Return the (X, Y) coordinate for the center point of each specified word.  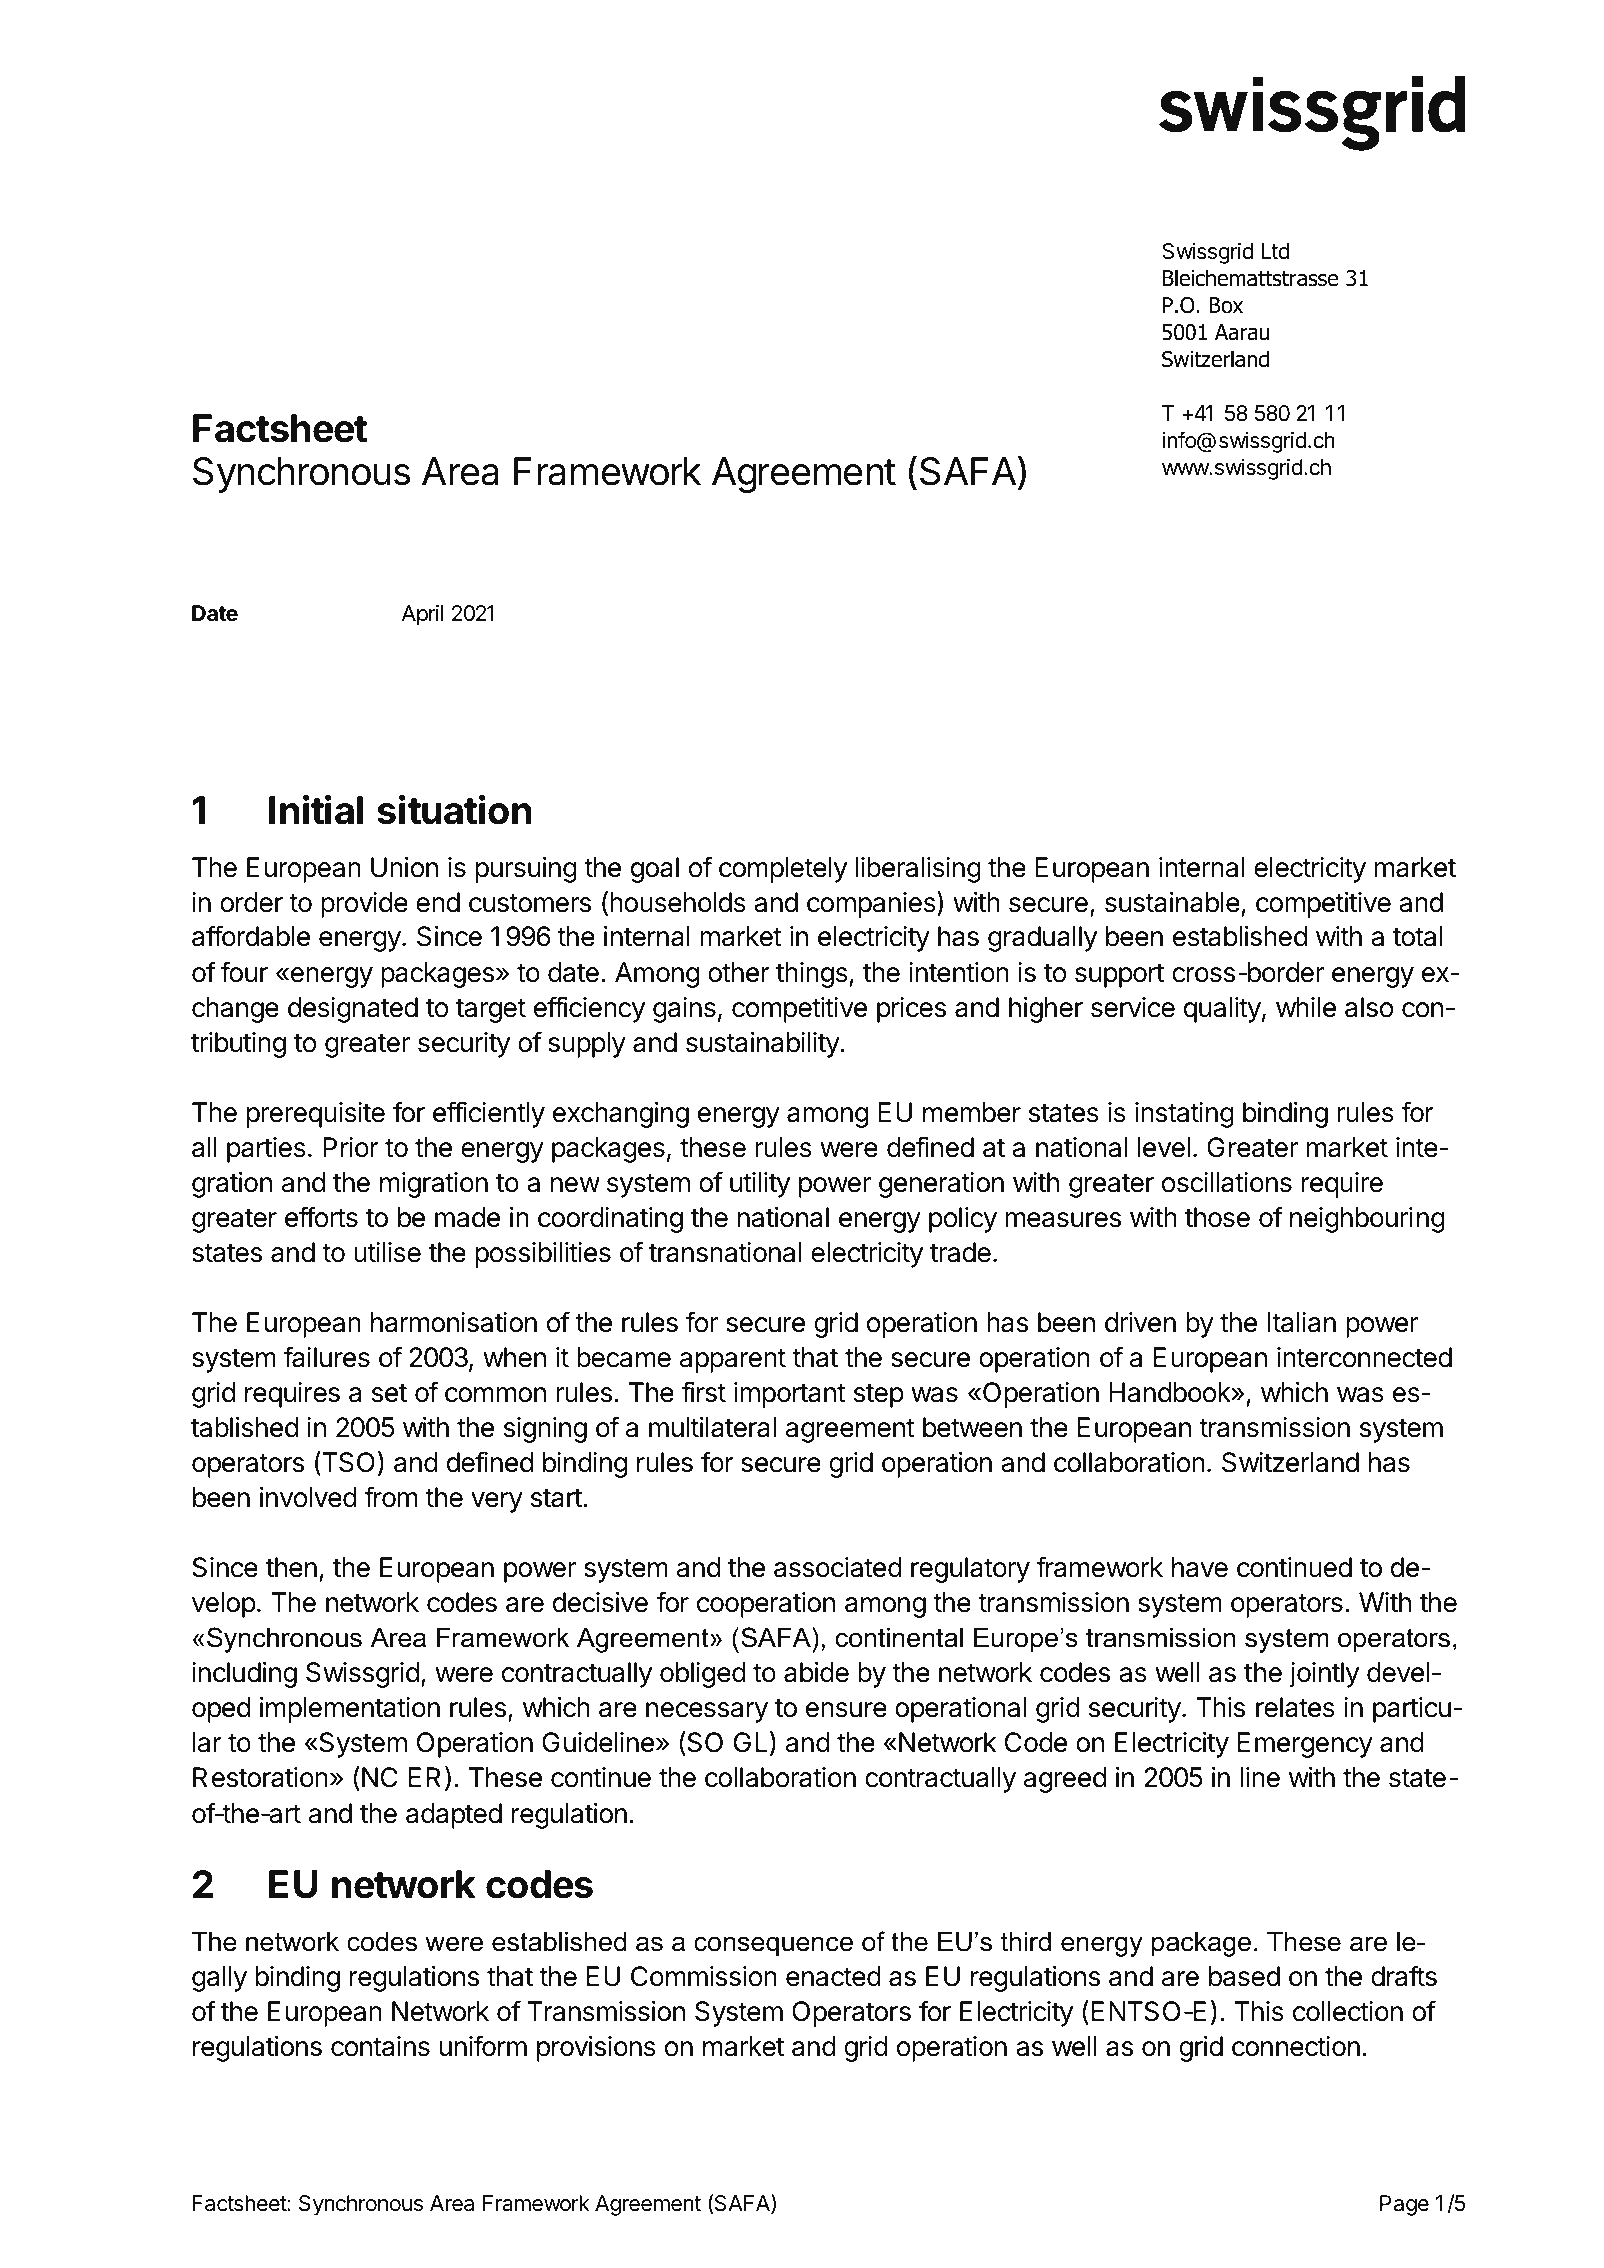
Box (1226, 305)
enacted (833, 1976)
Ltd (1275, 251)
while (1306, 1007)
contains (380, 2046)
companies (872, 904)
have (1200, 1567)
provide (364, 905)
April (422, 615)
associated (838, 1567)
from (390, 1497)
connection (1296, 2046)
